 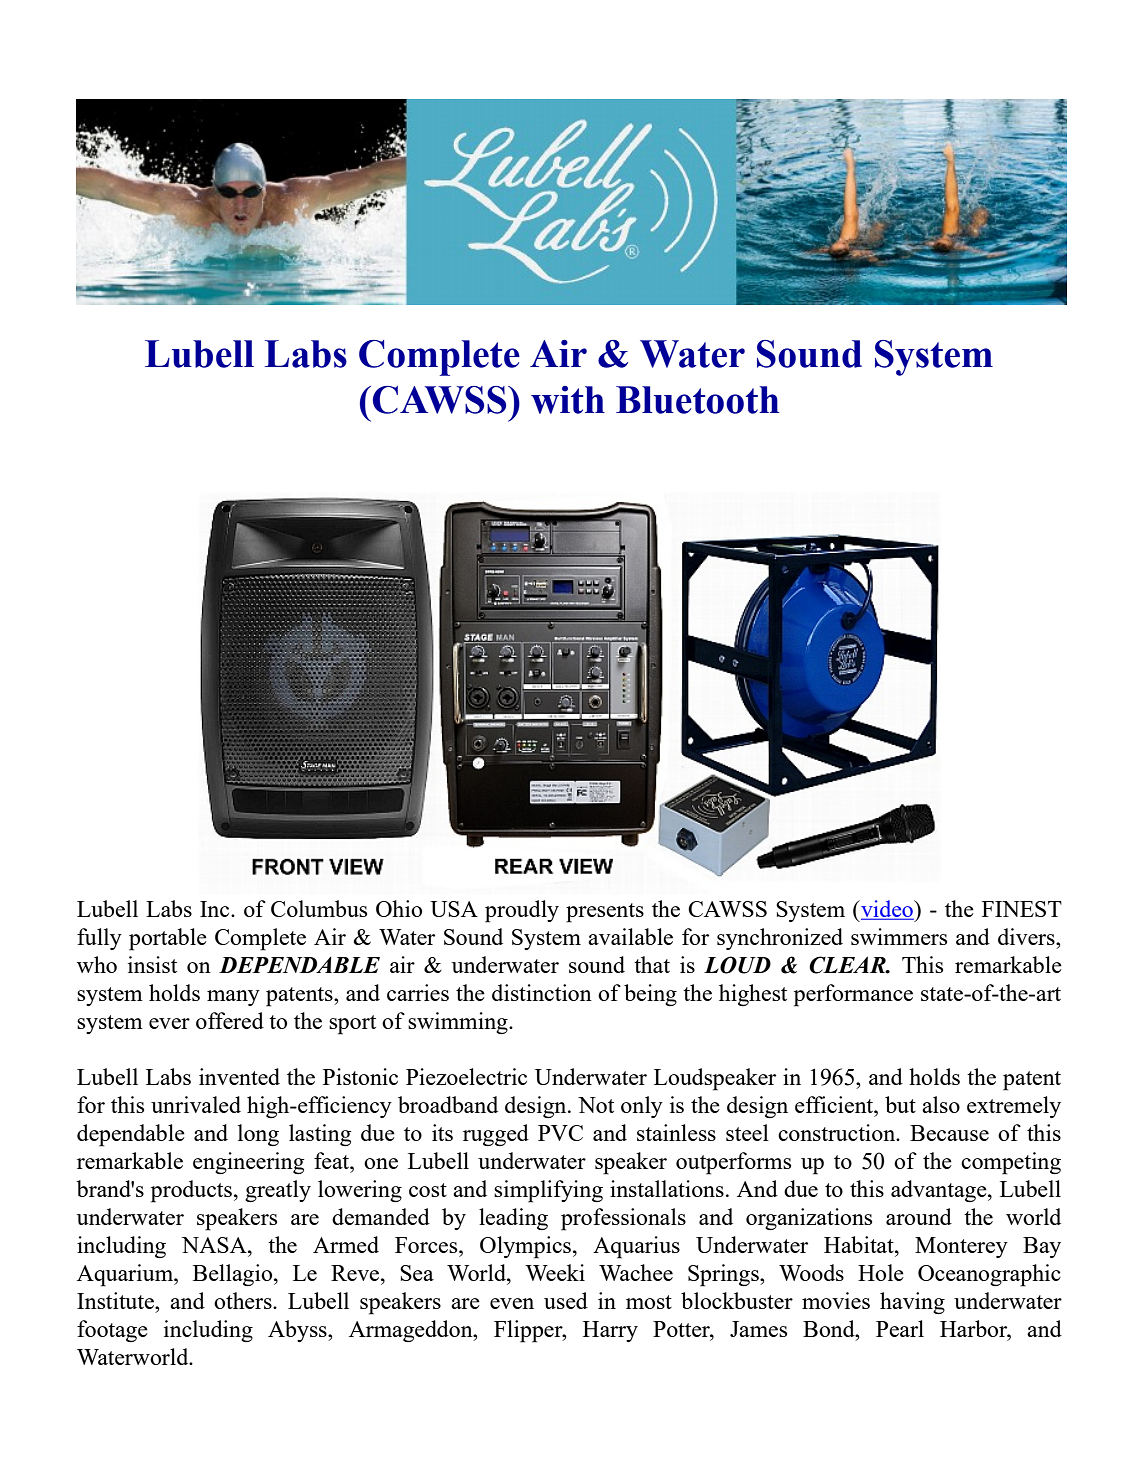 I want to click on FINEST, so click(x=1022, y=909).
